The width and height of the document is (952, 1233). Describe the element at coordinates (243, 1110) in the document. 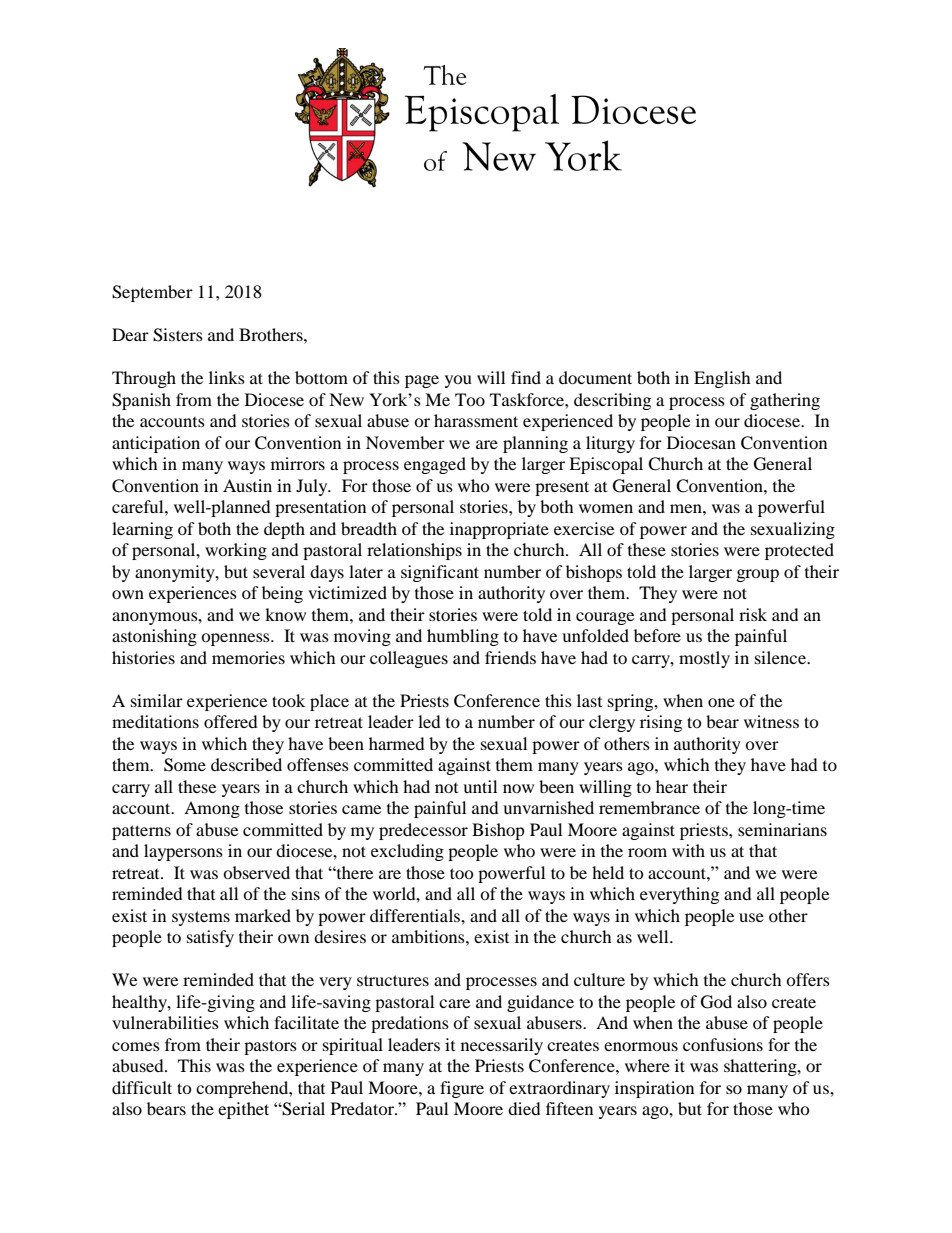

I see `epithet` at that location.
